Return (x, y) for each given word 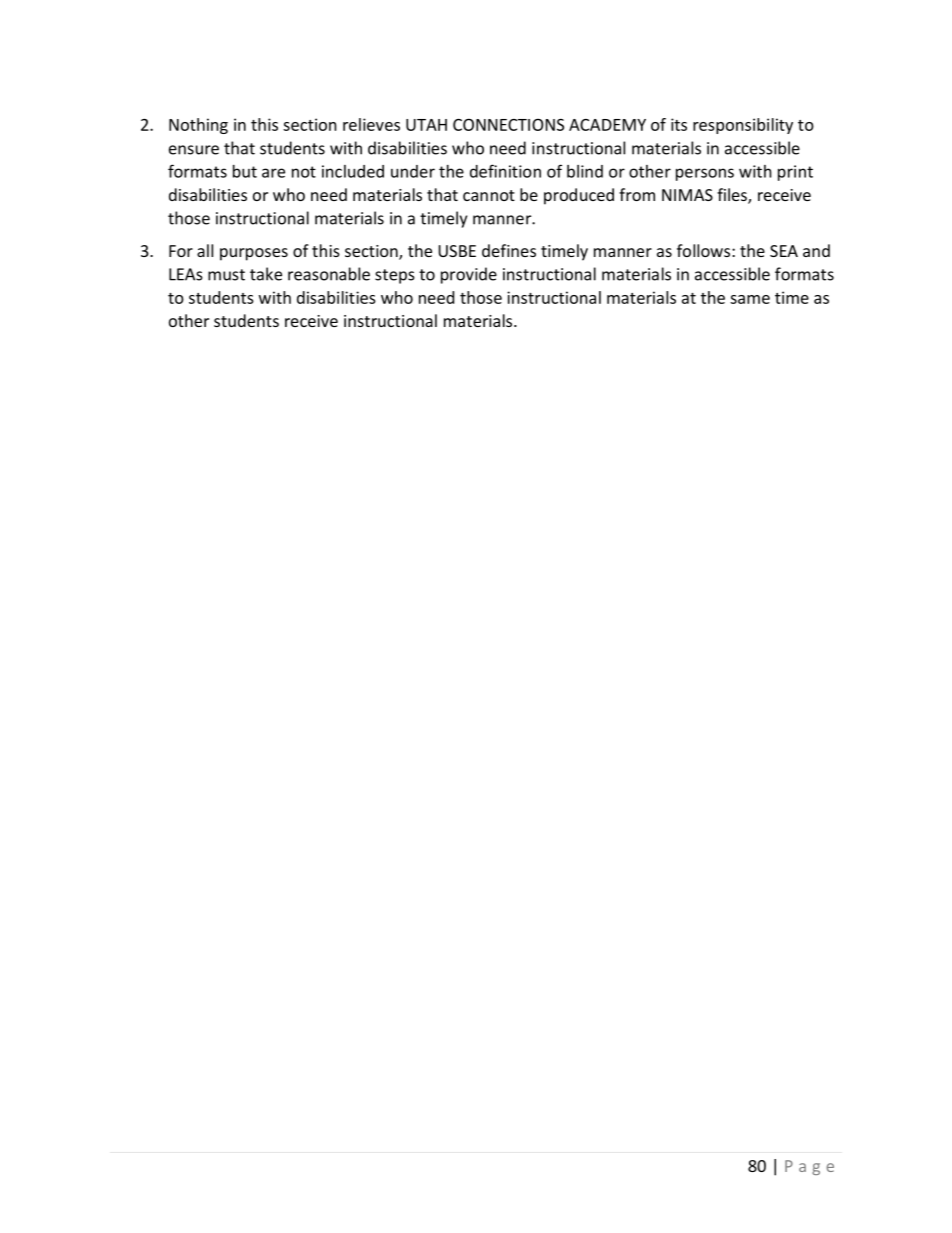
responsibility (743, 126)
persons (705, 174)
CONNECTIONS (508, 124)
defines (509, 250)
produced (579, 196)
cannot (489, 195)
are (273, 173)
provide (469, 275)
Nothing (198, 126)
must (226, 275)
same (750, 299)
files (733, 196)
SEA (784, 251)
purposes (254, 254)
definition (505, 171)
